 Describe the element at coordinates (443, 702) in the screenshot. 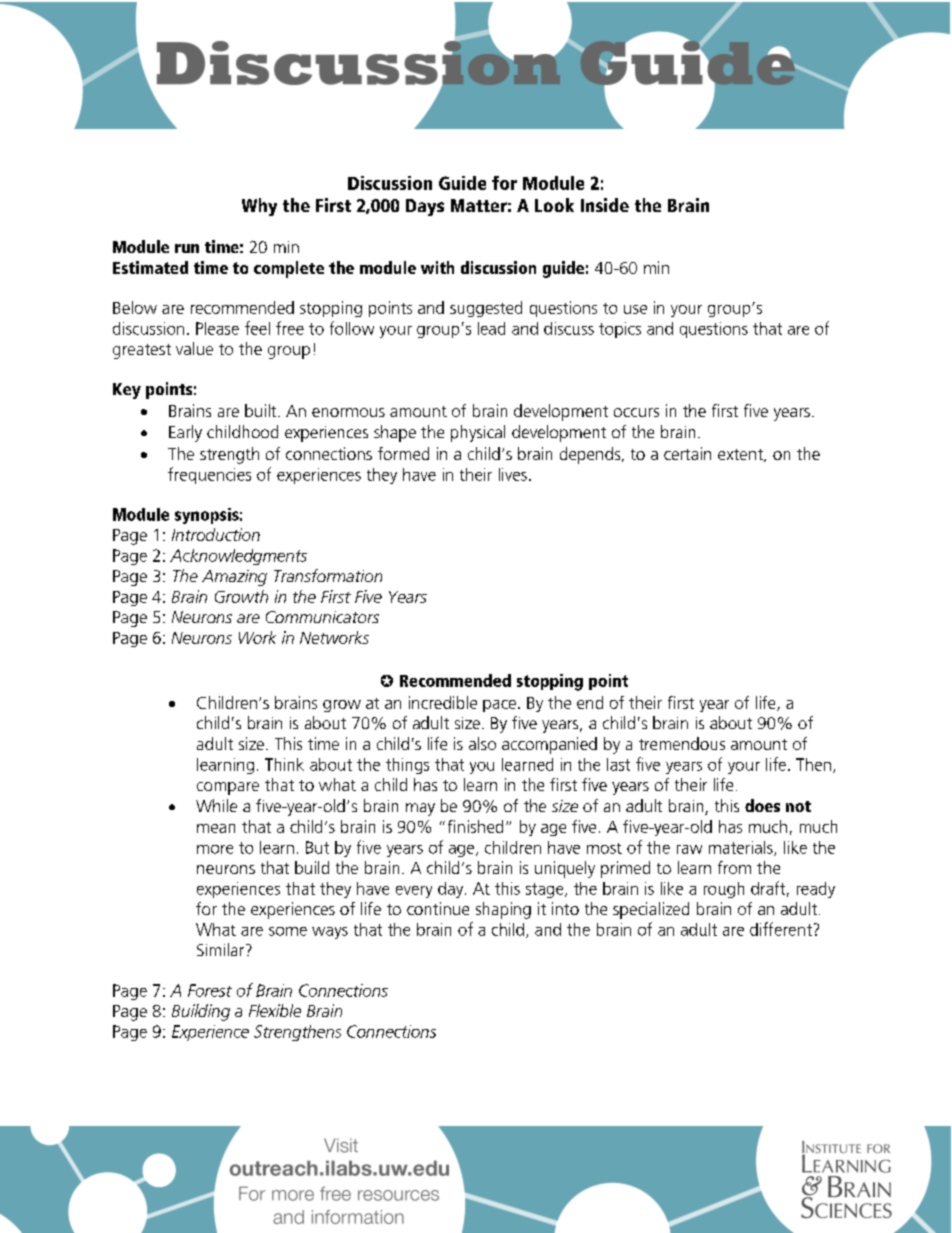

I see `incredible` at that location.
